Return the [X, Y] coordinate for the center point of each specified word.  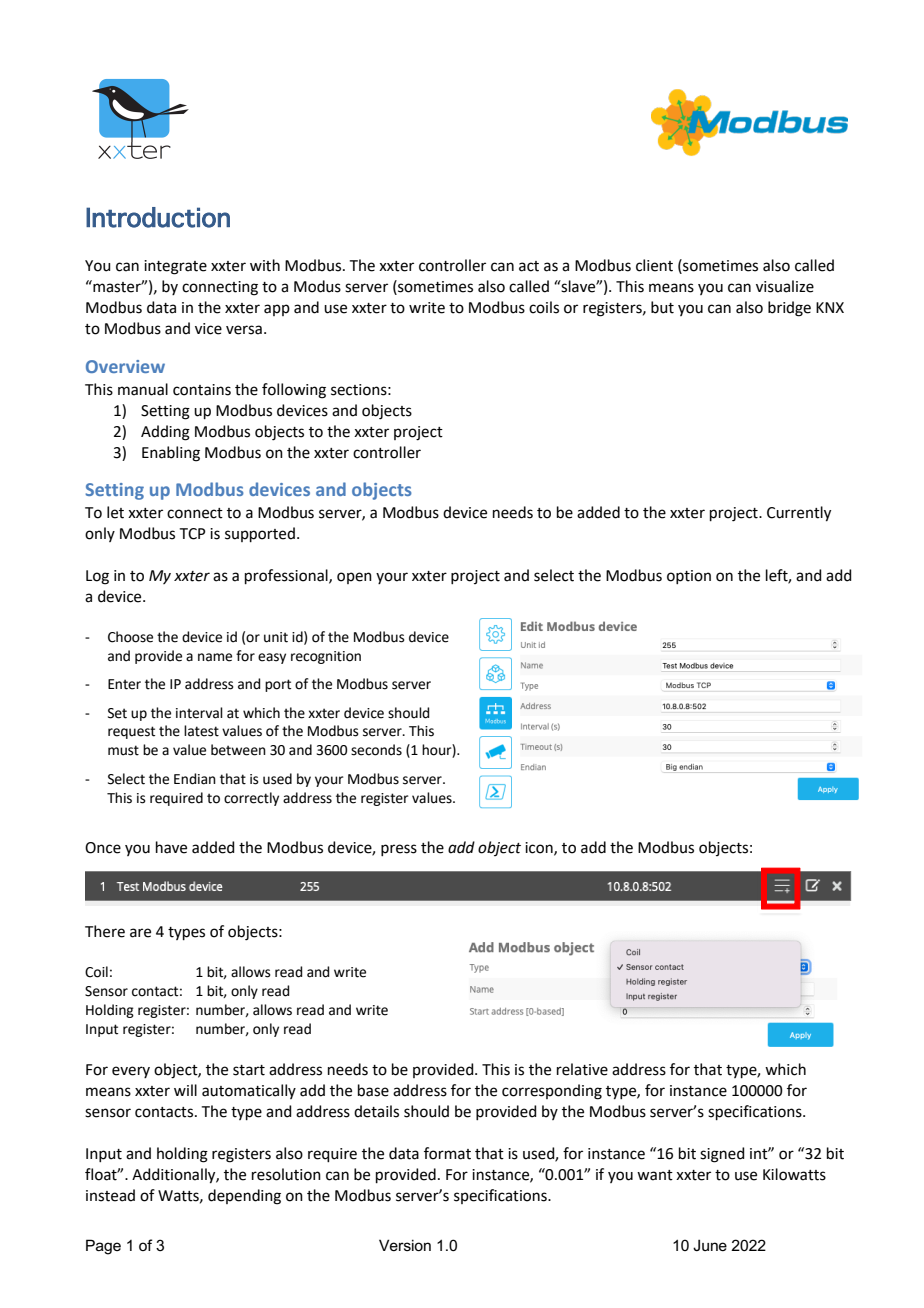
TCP [193, 534]
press [399, 850]
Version [405, 1245]
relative [582, 1069]
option [689, 577]
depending [244, 1197]
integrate [175, 267]
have [171, 847]
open [354, 578]
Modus [317, 286]
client [654, 265]
